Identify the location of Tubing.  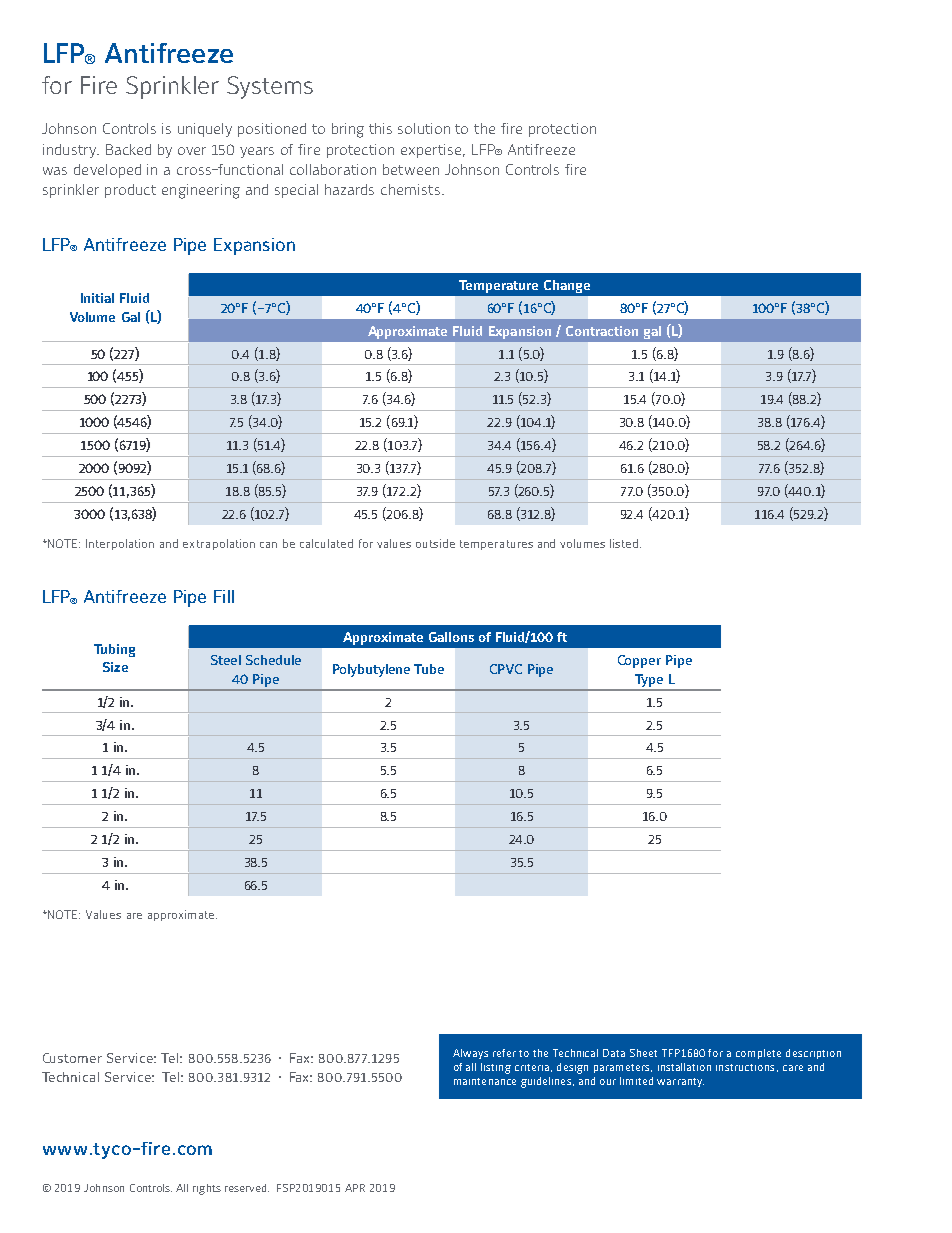
(114, 650).
